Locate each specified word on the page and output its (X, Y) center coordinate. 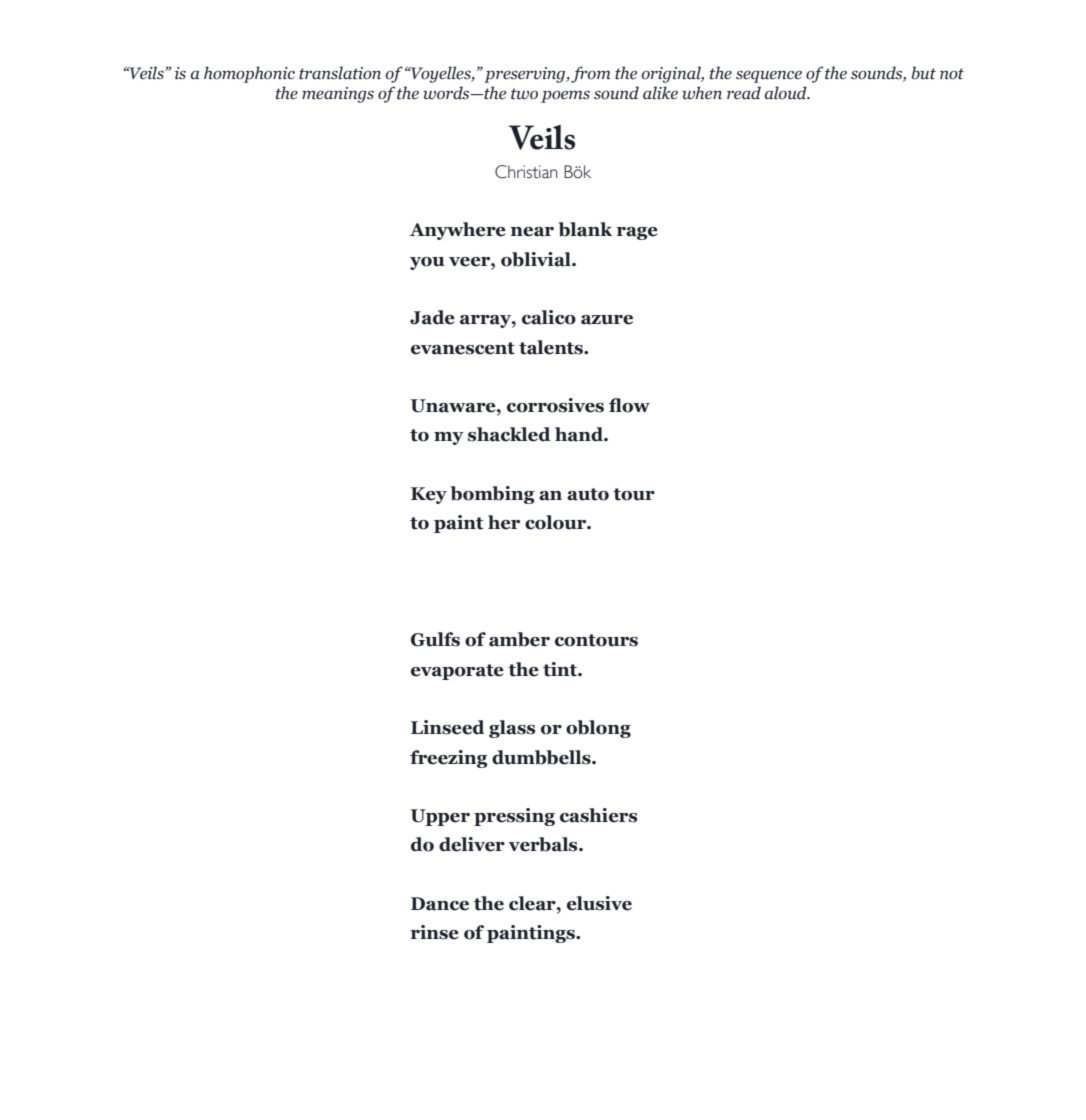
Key (429, 495)
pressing (514, 817)
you (427, 263)
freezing (449, 759)
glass (512, 729)
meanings (338, 95)
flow (629, 405)
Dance (440, 904)
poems (565, 96)
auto (588, 494)
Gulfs (435, 639)
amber (519, 639)
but (923, 73)
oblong (598, 729)
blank (585, 229)
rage (637, 233)
